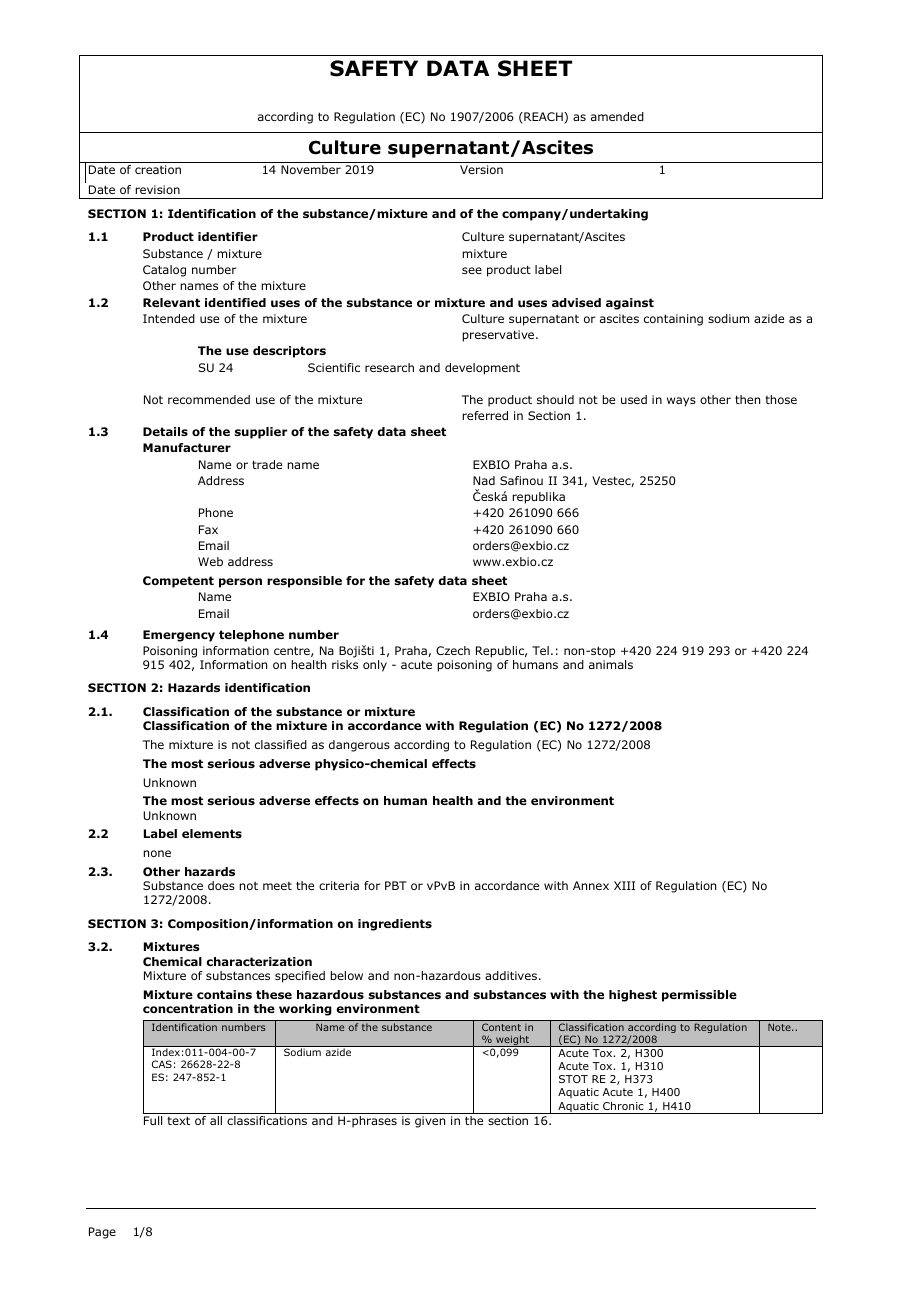  What do you see at coordinates (485, 415) in the document?
I see `referred` at bounding box center [485, 415].
